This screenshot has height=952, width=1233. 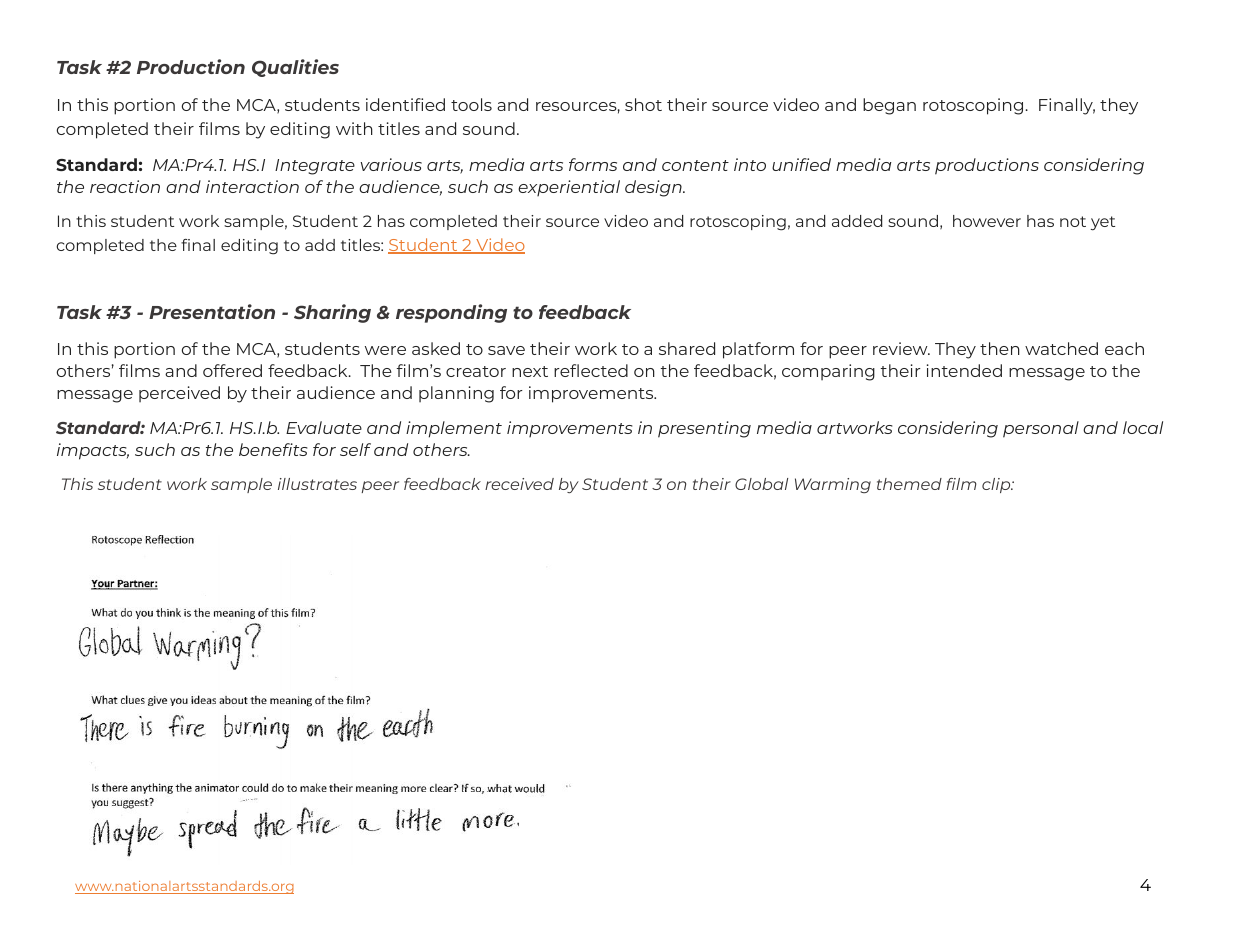 What do you see at coordinates (295, 68) in the screenshot?
I see `Qualities` at bounding box center [295, 68].
